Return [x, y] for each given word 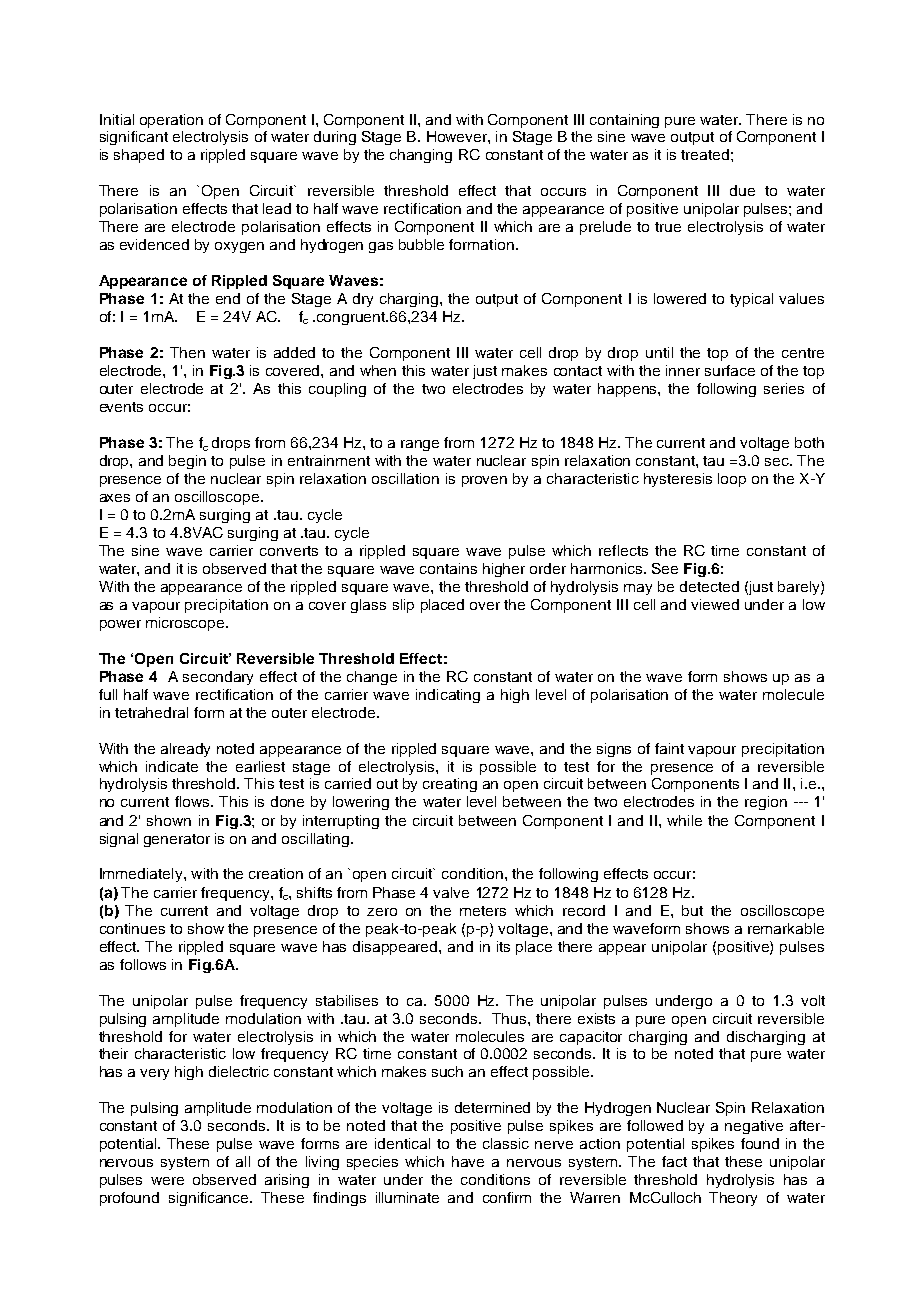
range [420, 445]
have [468, 1161]
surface [730, 370]
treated [705, 154]
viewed [715, 604]
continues [132, 928]
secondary [218, 678]
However [458, 136]
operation [171, 121]
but [692, 910]
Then [187, 352]
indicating [448, 696]
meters [483, 911]
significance [210, 1199]
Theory [733, 1199]
